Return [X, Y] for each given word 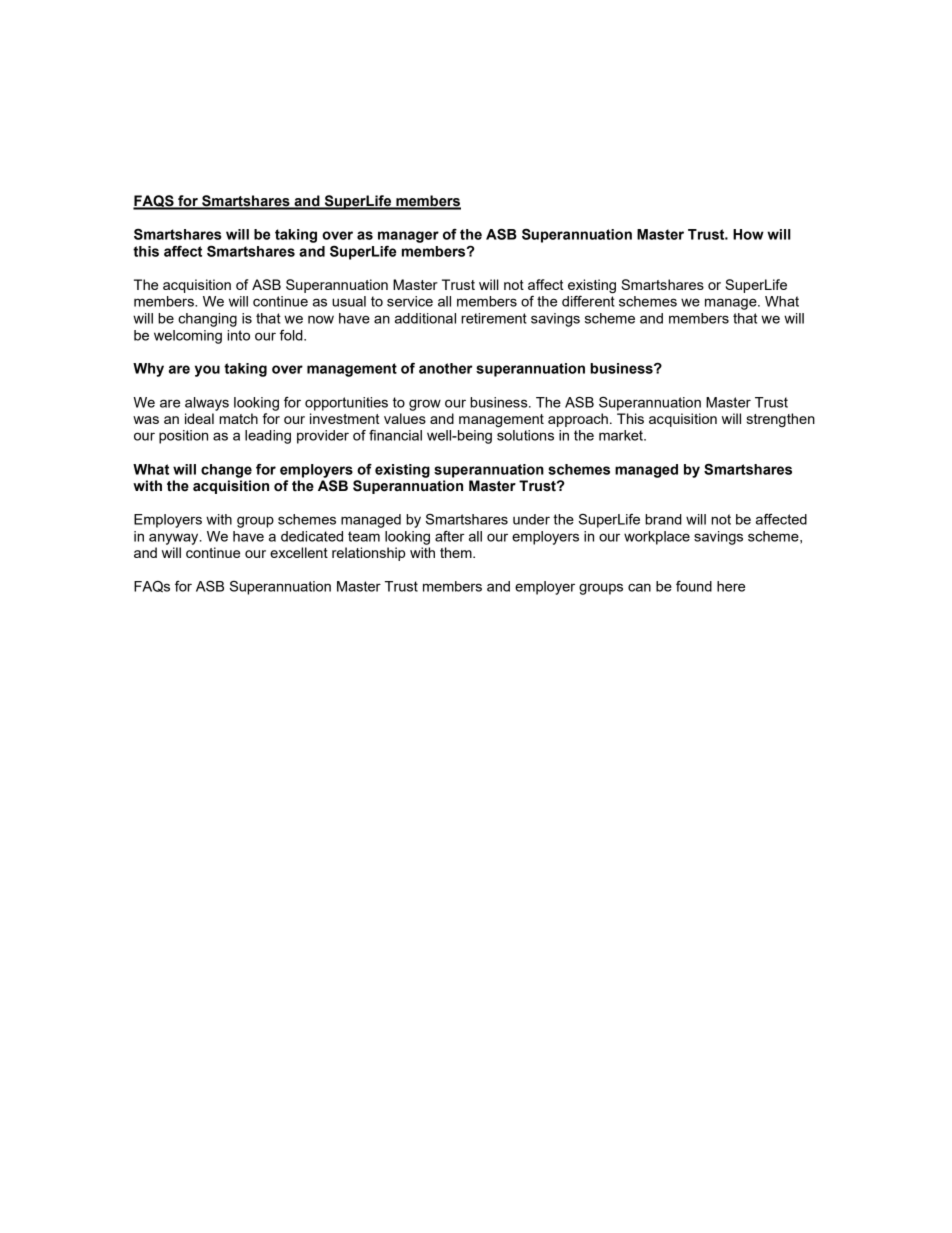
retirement [494, 318]
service [410, 301]
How [748, 234]
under [531, 519]
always [207, 404]
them [457, 552]
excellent [299, 552]
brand [663, 519]
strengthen [781, 420]
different [588, 301]
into [238, 335]
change [226, 471]
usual [349, 301]
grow [425, 405]
